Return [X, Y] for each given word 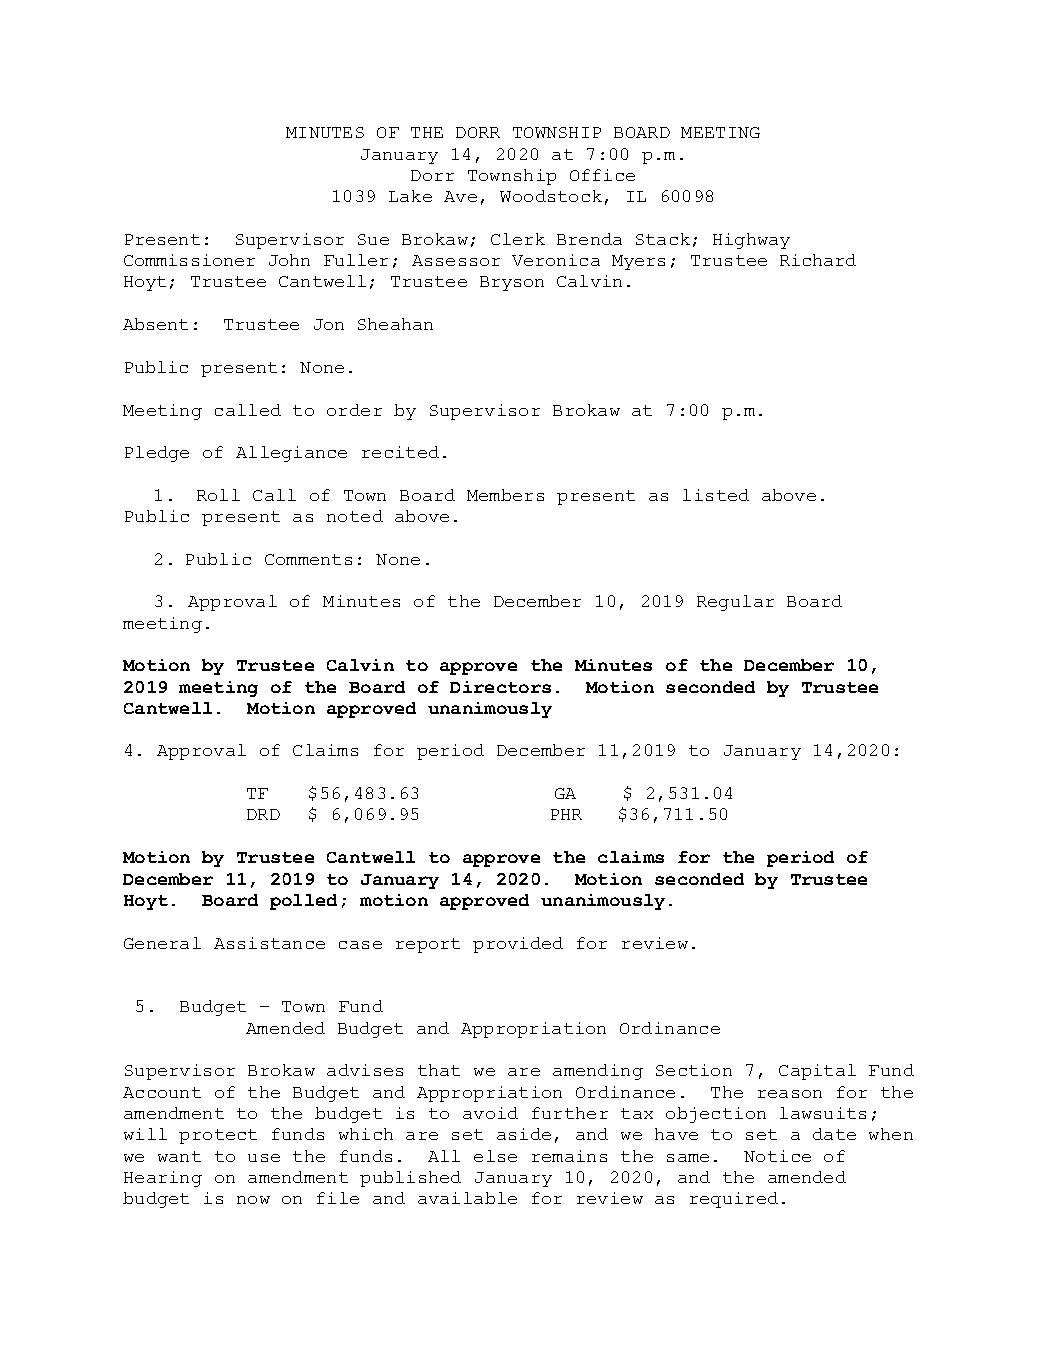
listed [716, 495]
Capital [817, 1072]
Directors [500, 687]
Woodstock [551, 196]
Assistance [269, 943]
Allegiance [291, 454]
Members [505, 495]
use [264, 1158]
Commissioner [189, 260]
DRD [263, 814]
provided [518, 945]
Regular [735, 603]
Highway [751, 241]
